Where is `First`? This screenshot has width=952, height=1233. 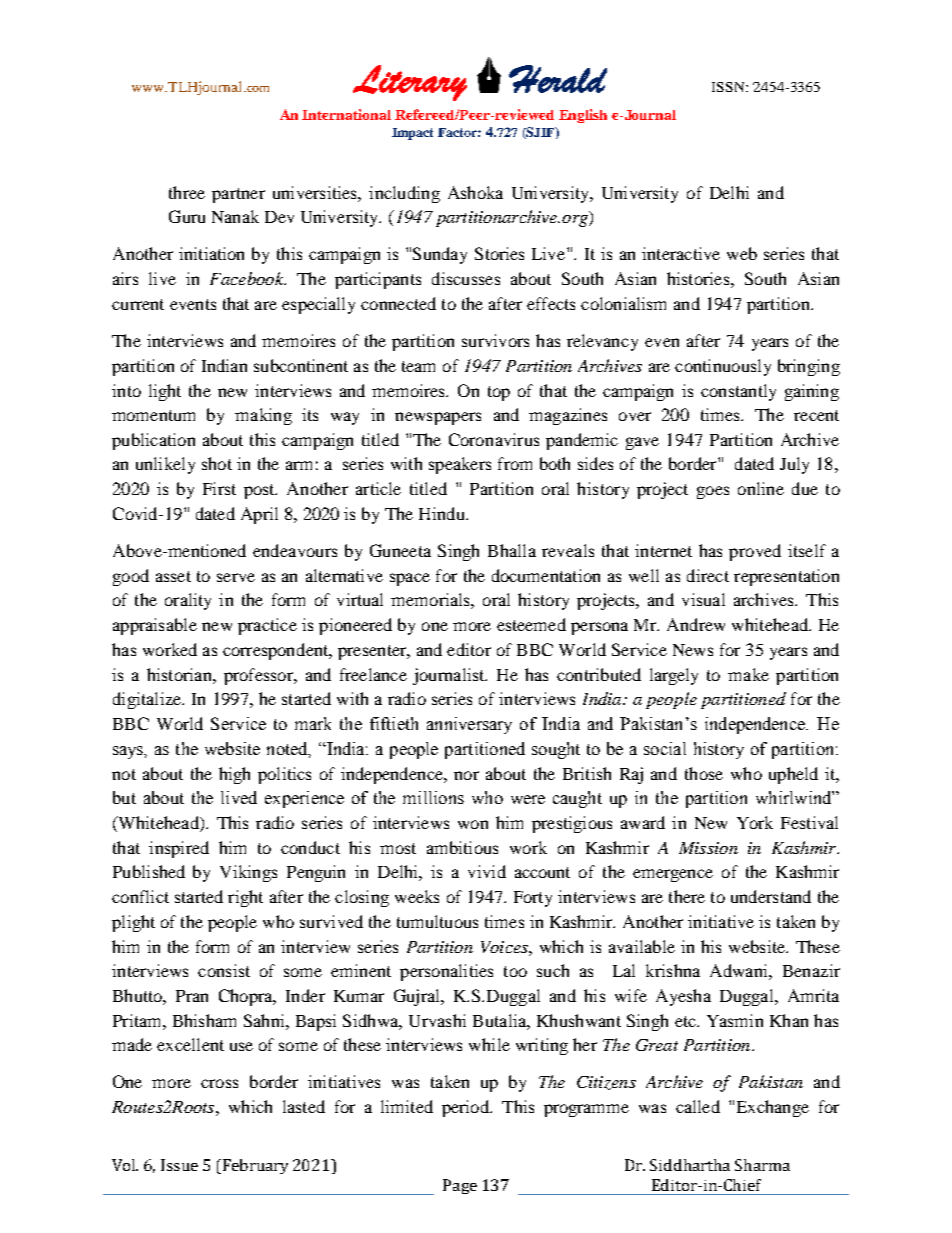 First is located at coordinates (219, 488).
